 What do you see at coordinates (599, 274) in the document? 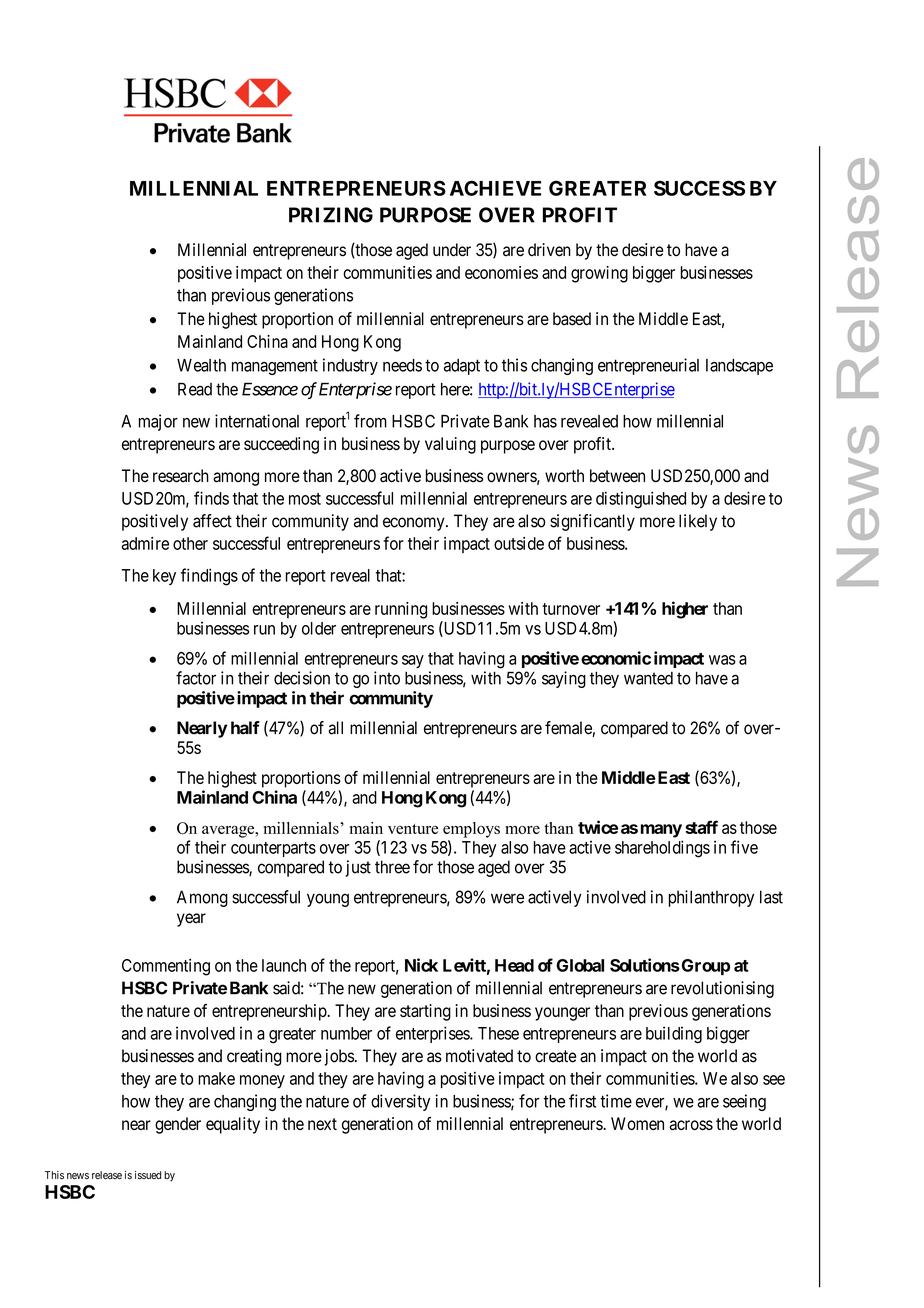
I see `growing` at bounding box center [599, 274].
